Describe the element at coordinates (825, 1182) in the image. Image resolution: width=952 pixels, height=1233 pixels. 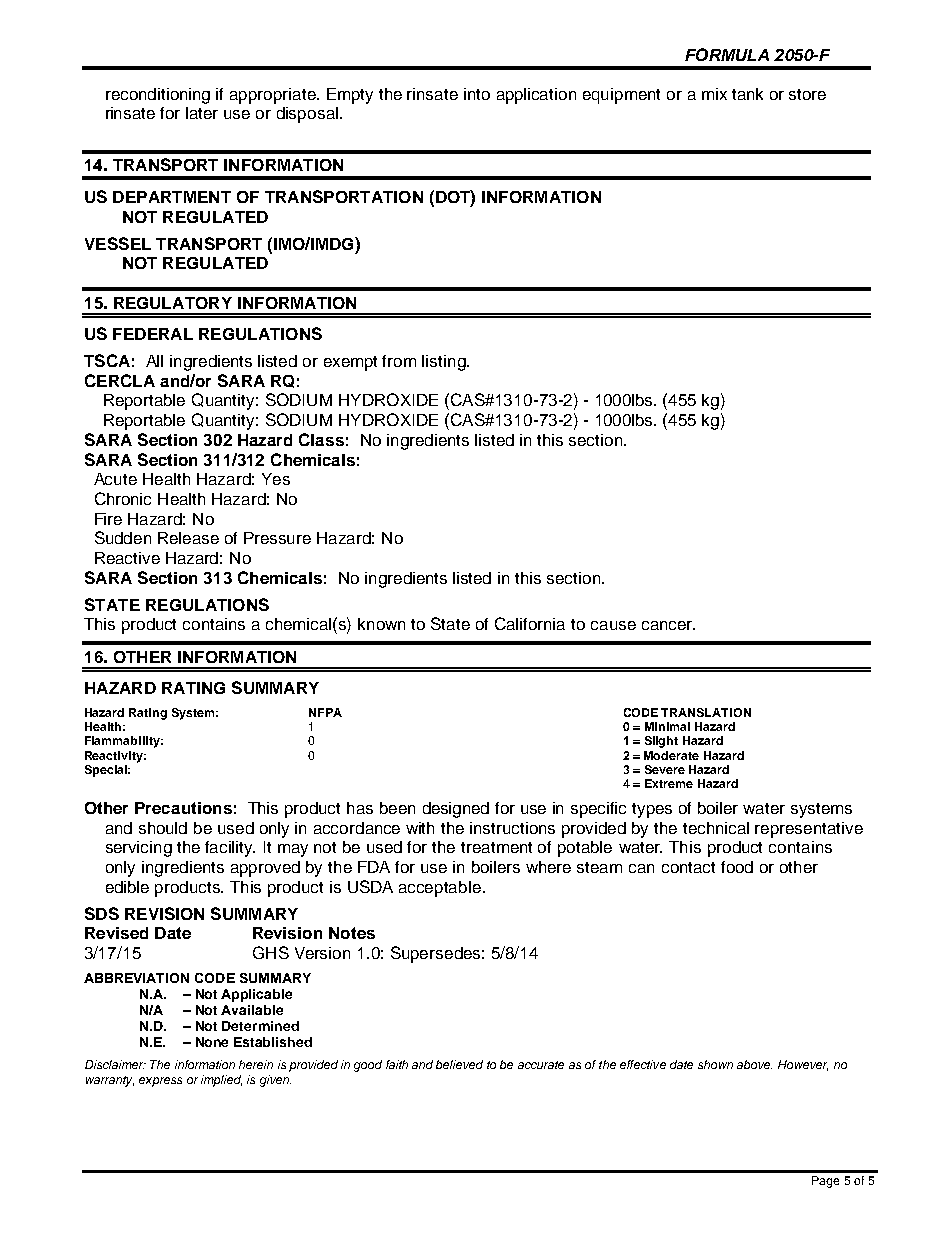
I see `Page` at that location.
